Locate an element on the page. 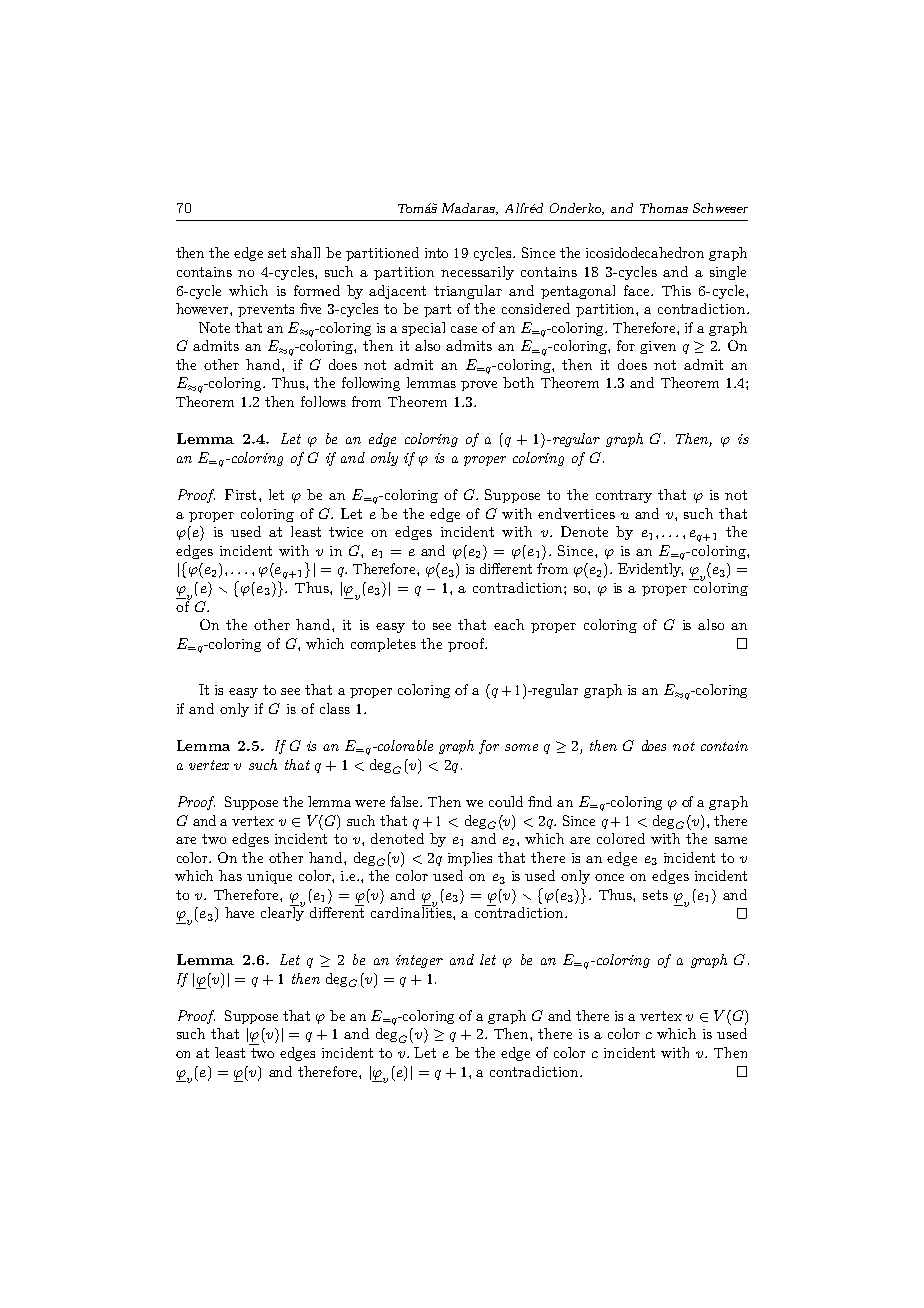 This page has height=1308, width=924. Thomas is located at coordinates (664, 208).
